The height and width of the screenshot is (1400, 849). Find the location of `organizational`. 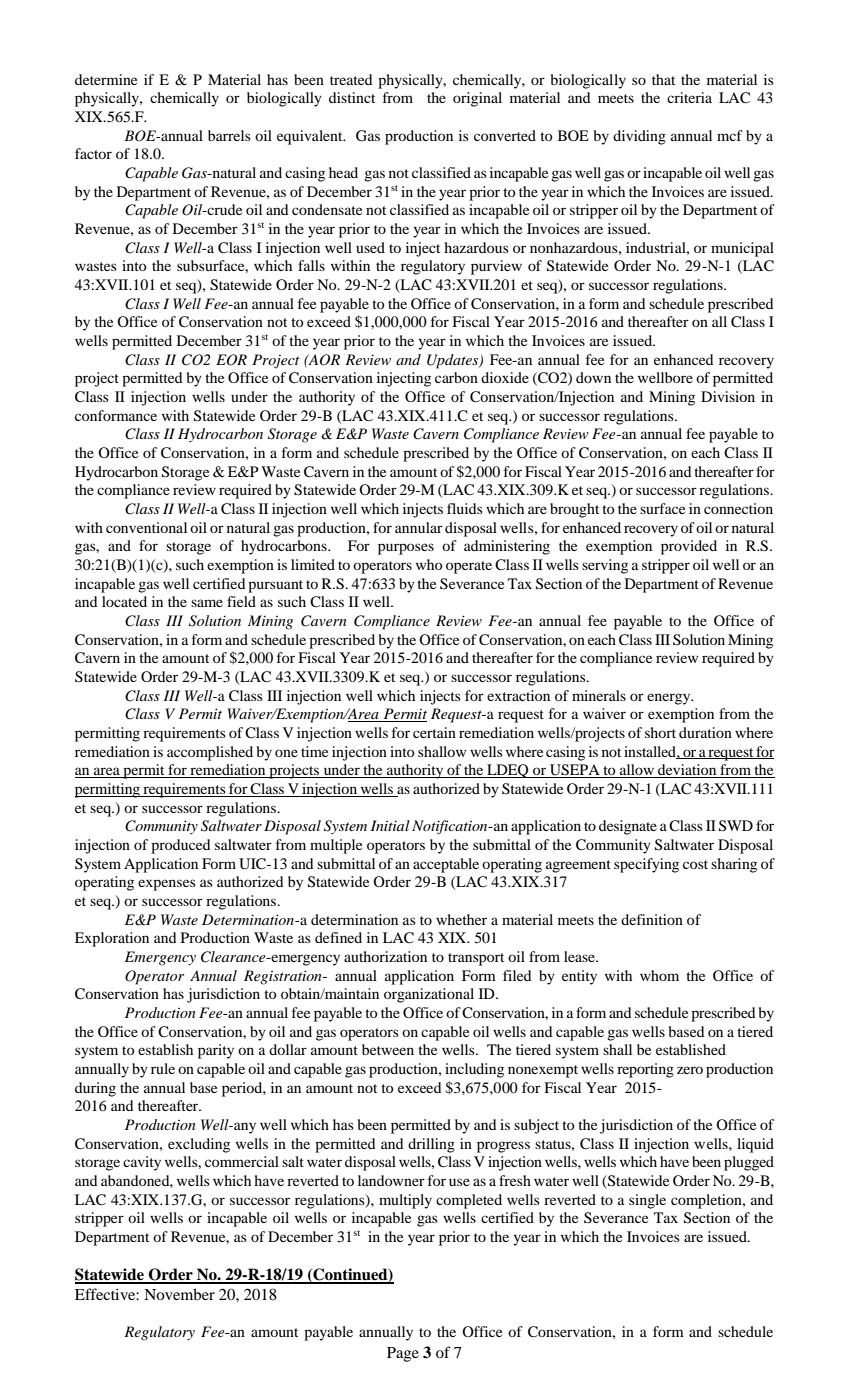

organizational is located at coordinates (429, 995).
